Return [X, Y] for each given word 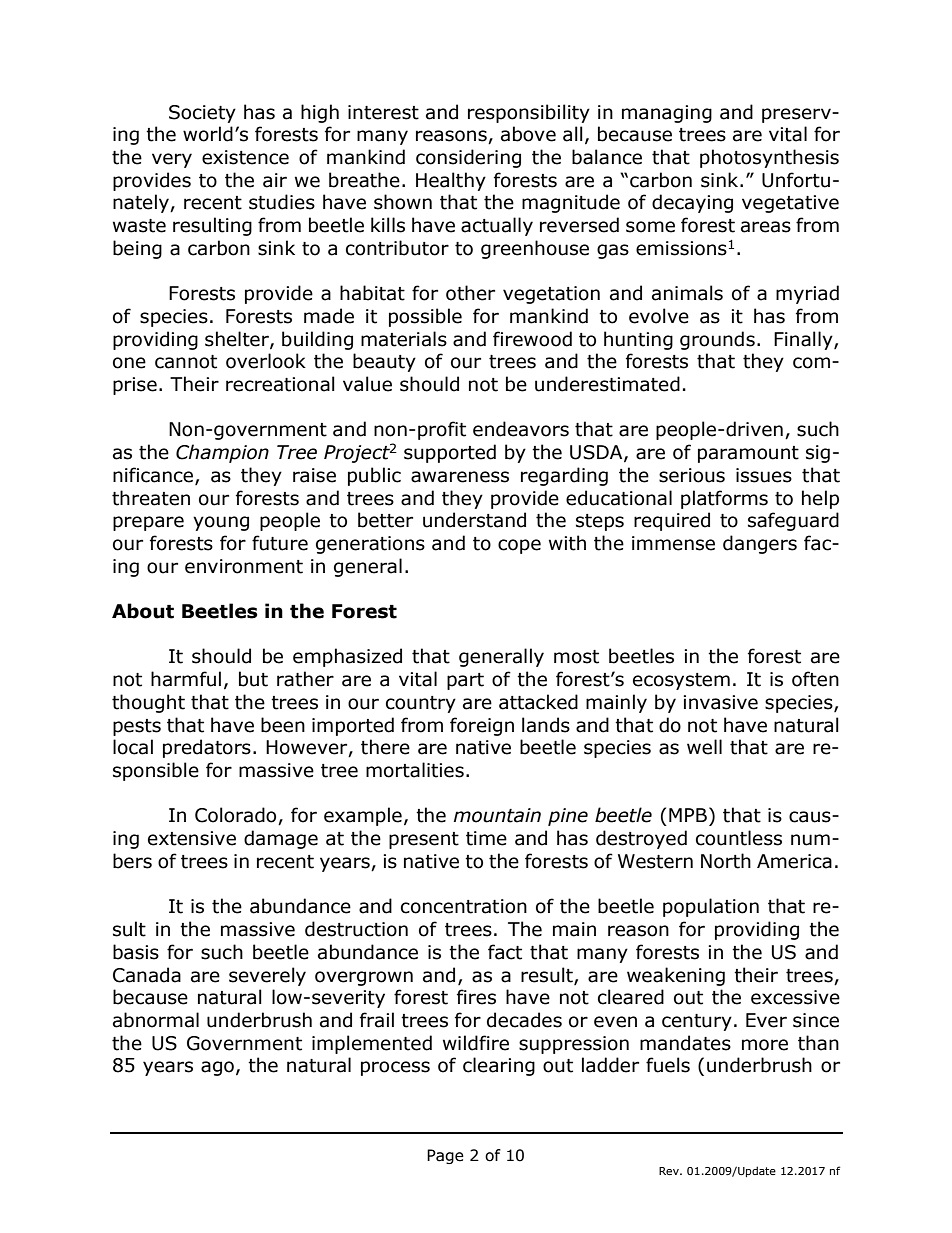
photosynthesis [769, 158]
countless [739, 838]
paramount [748, 454]
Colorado [237, 816]
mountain [497, 815]
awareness [460, 477]
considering [468, 158]
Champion [222, 453]
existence [245, 157]
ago [217, 1068]
